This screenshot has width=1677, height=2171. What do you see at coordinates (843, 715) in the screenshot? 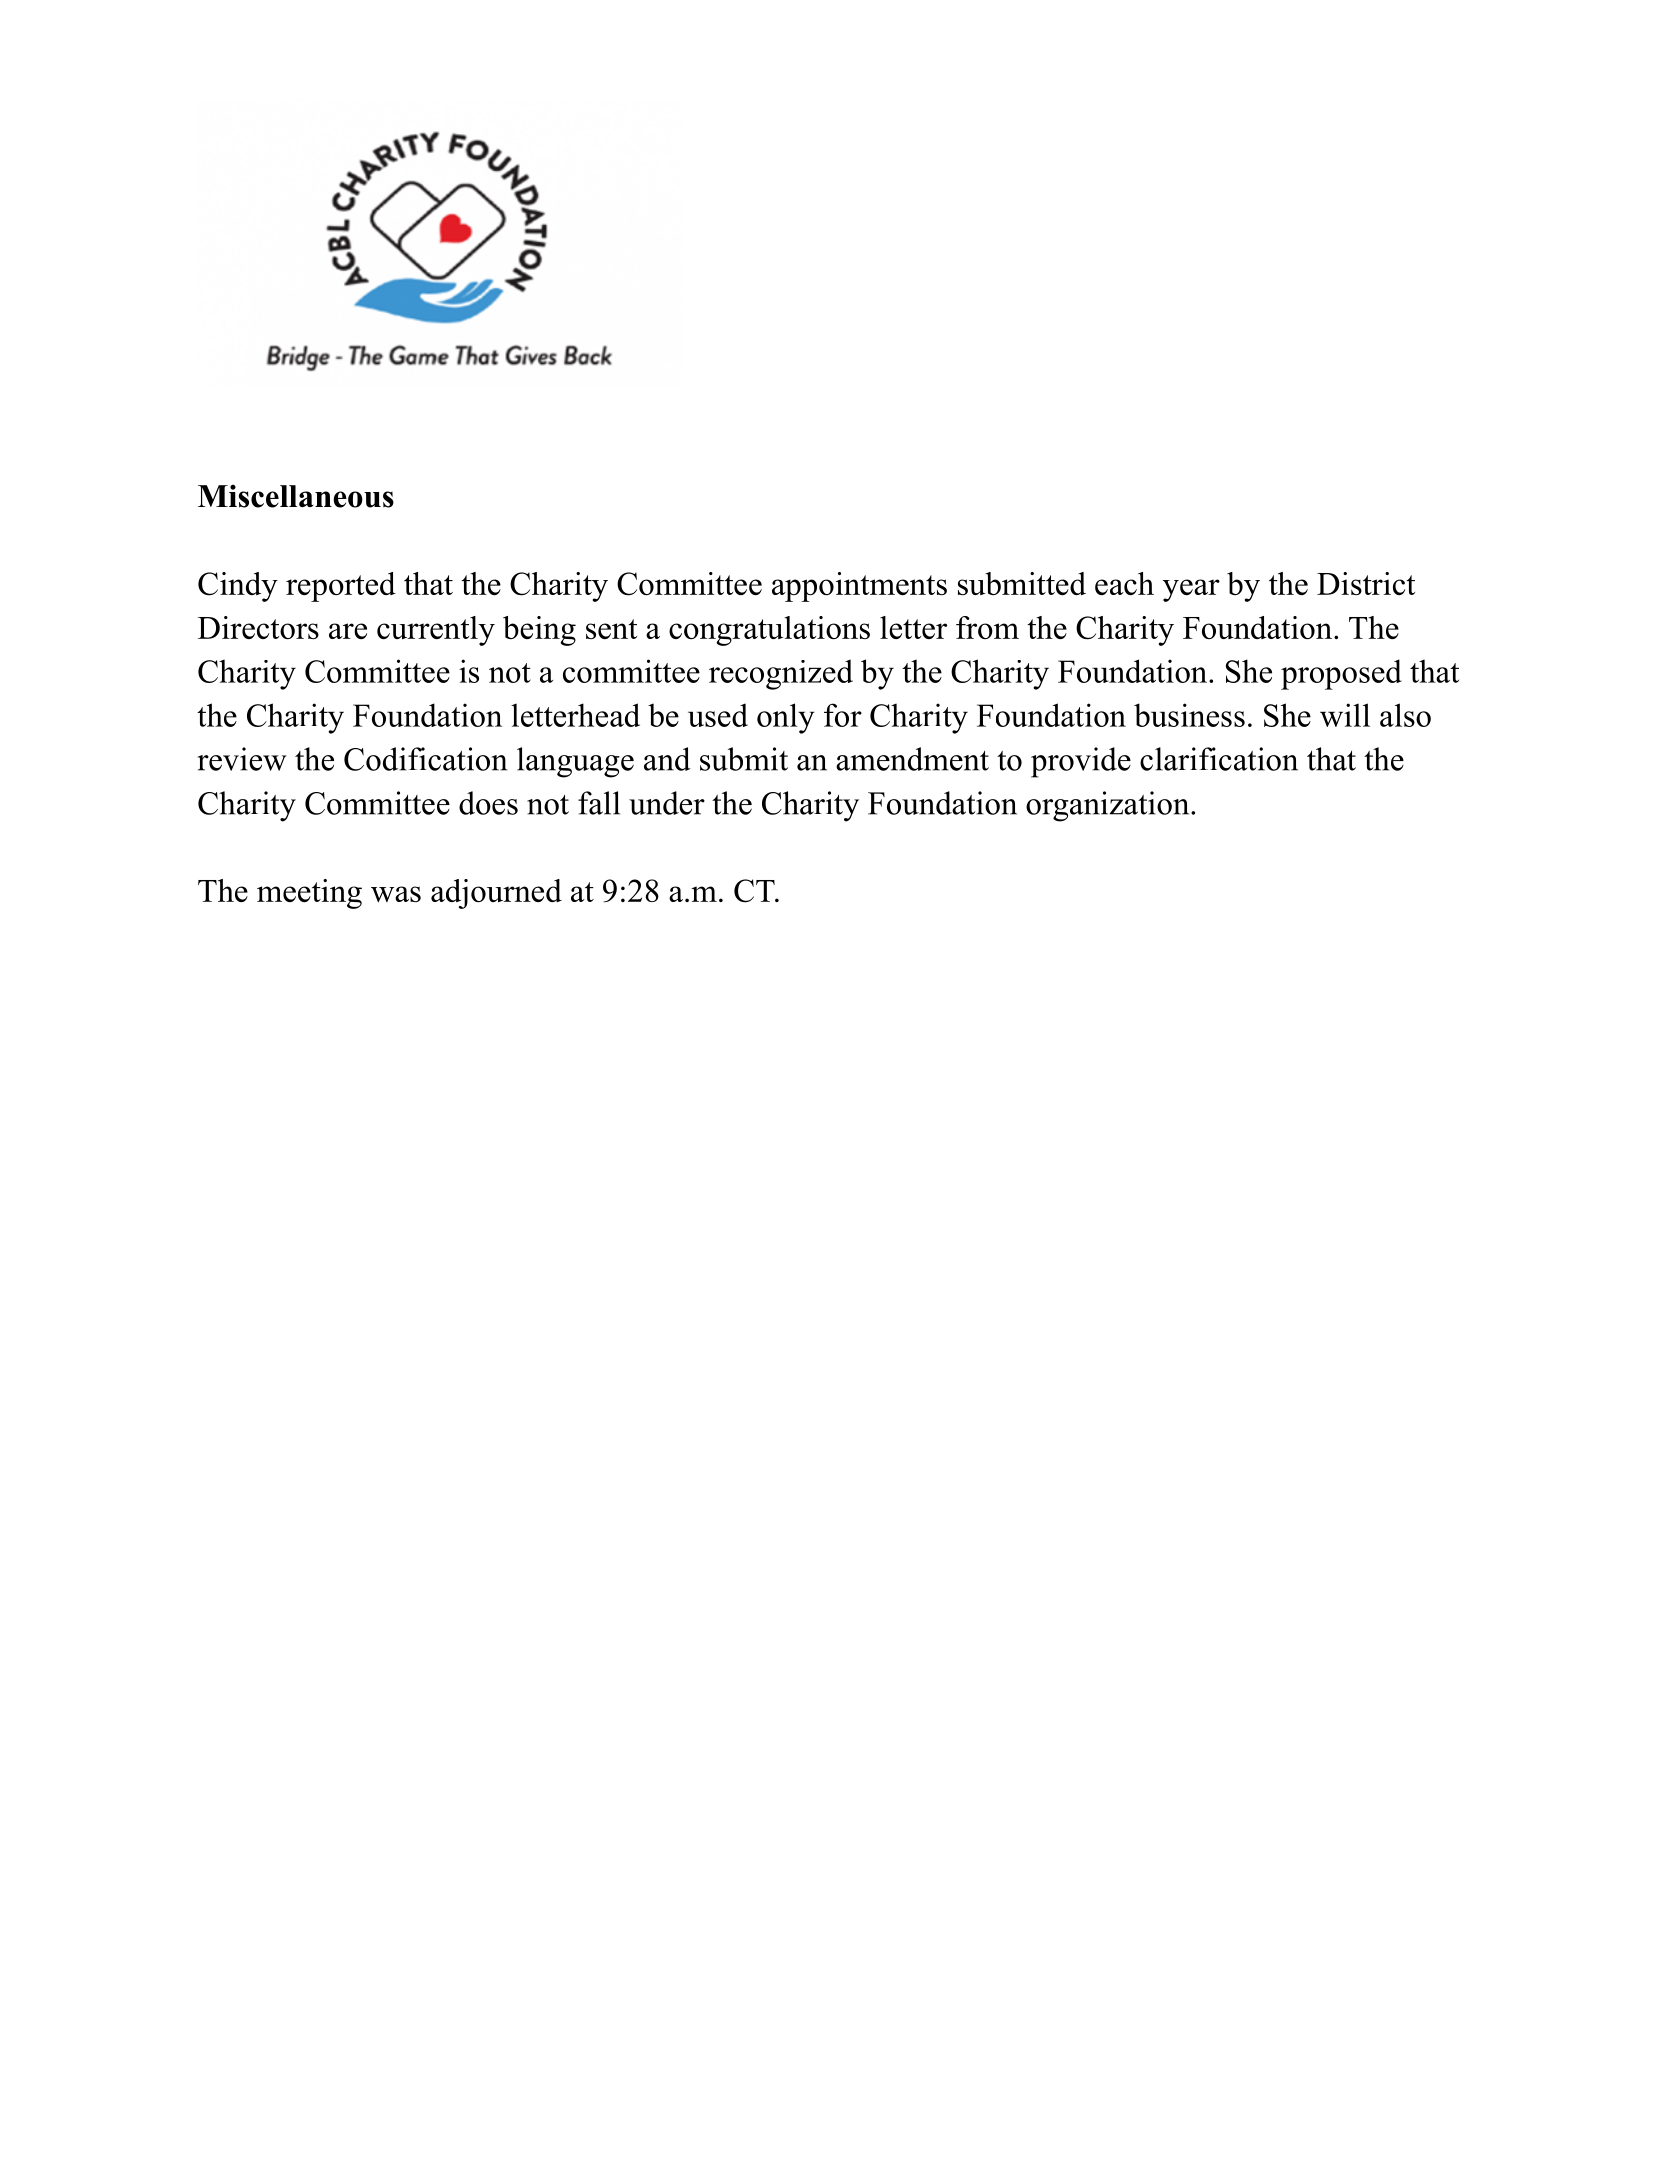
I see `for` at bounding box center [843, 715].
